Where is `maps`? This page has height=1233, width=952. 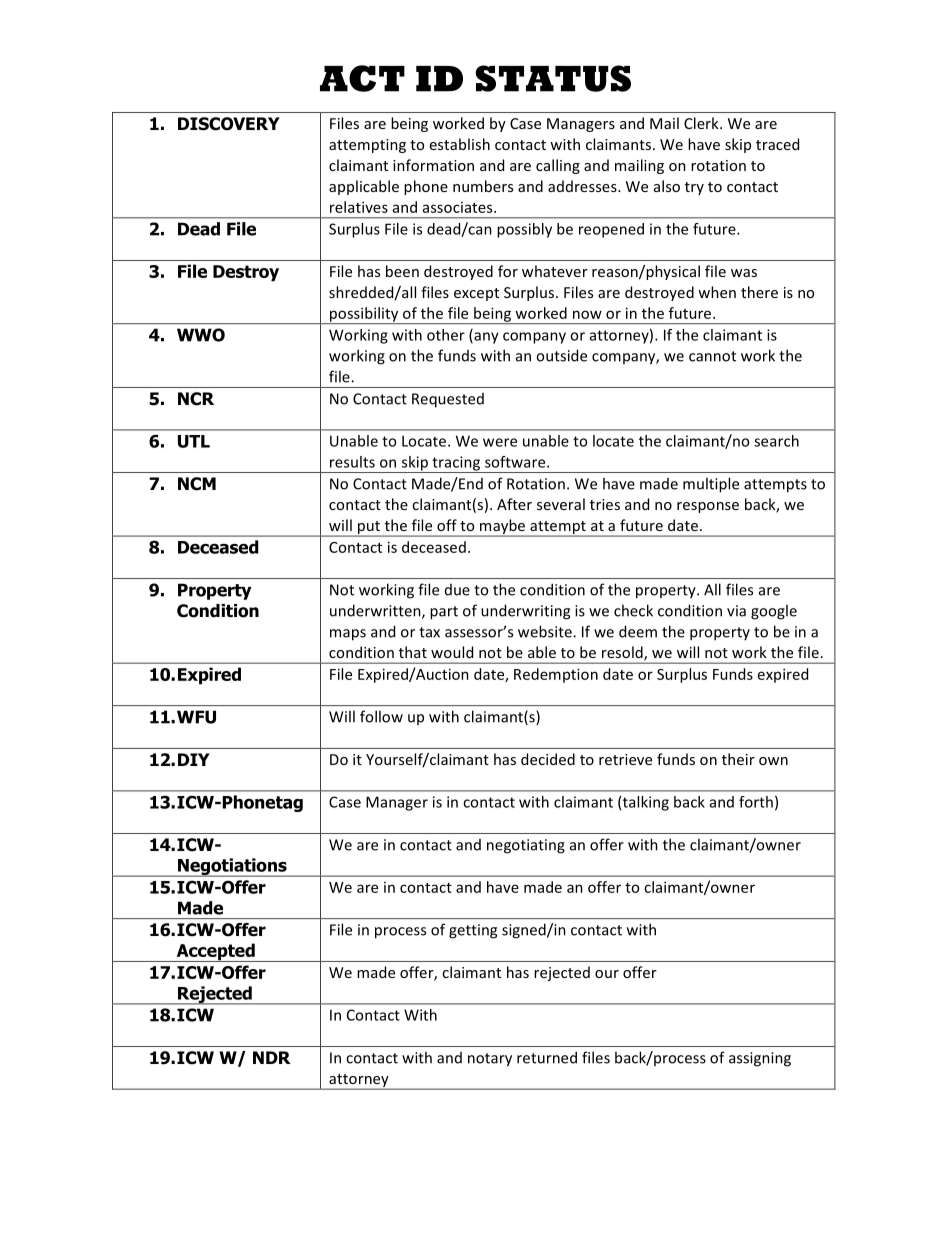
maps is located at coordinates (348, 635).
